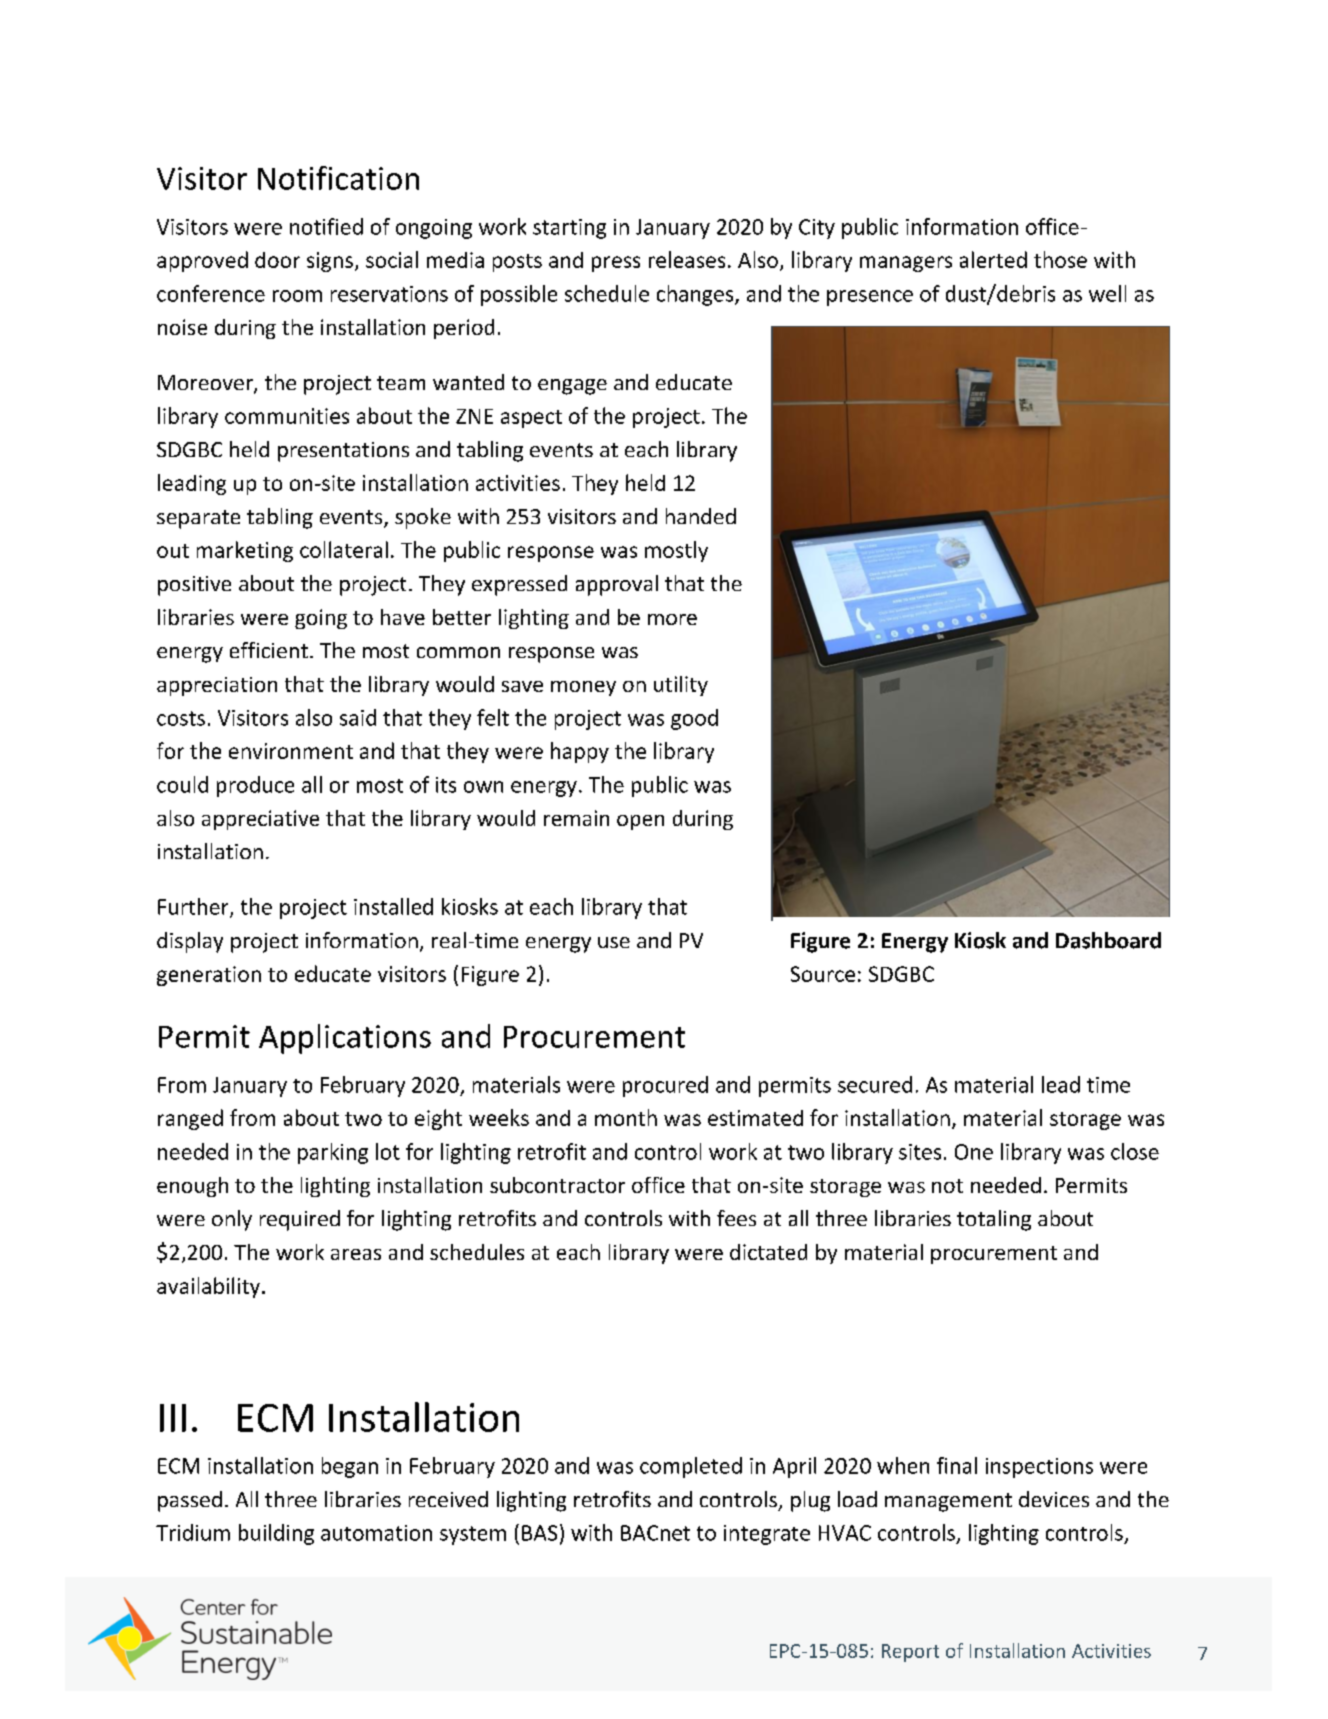 The width and height of the screenshot is (1328, 1719). Describe the element at coordinates (687, 259) in the screenshot. I see `releases` at that location.
